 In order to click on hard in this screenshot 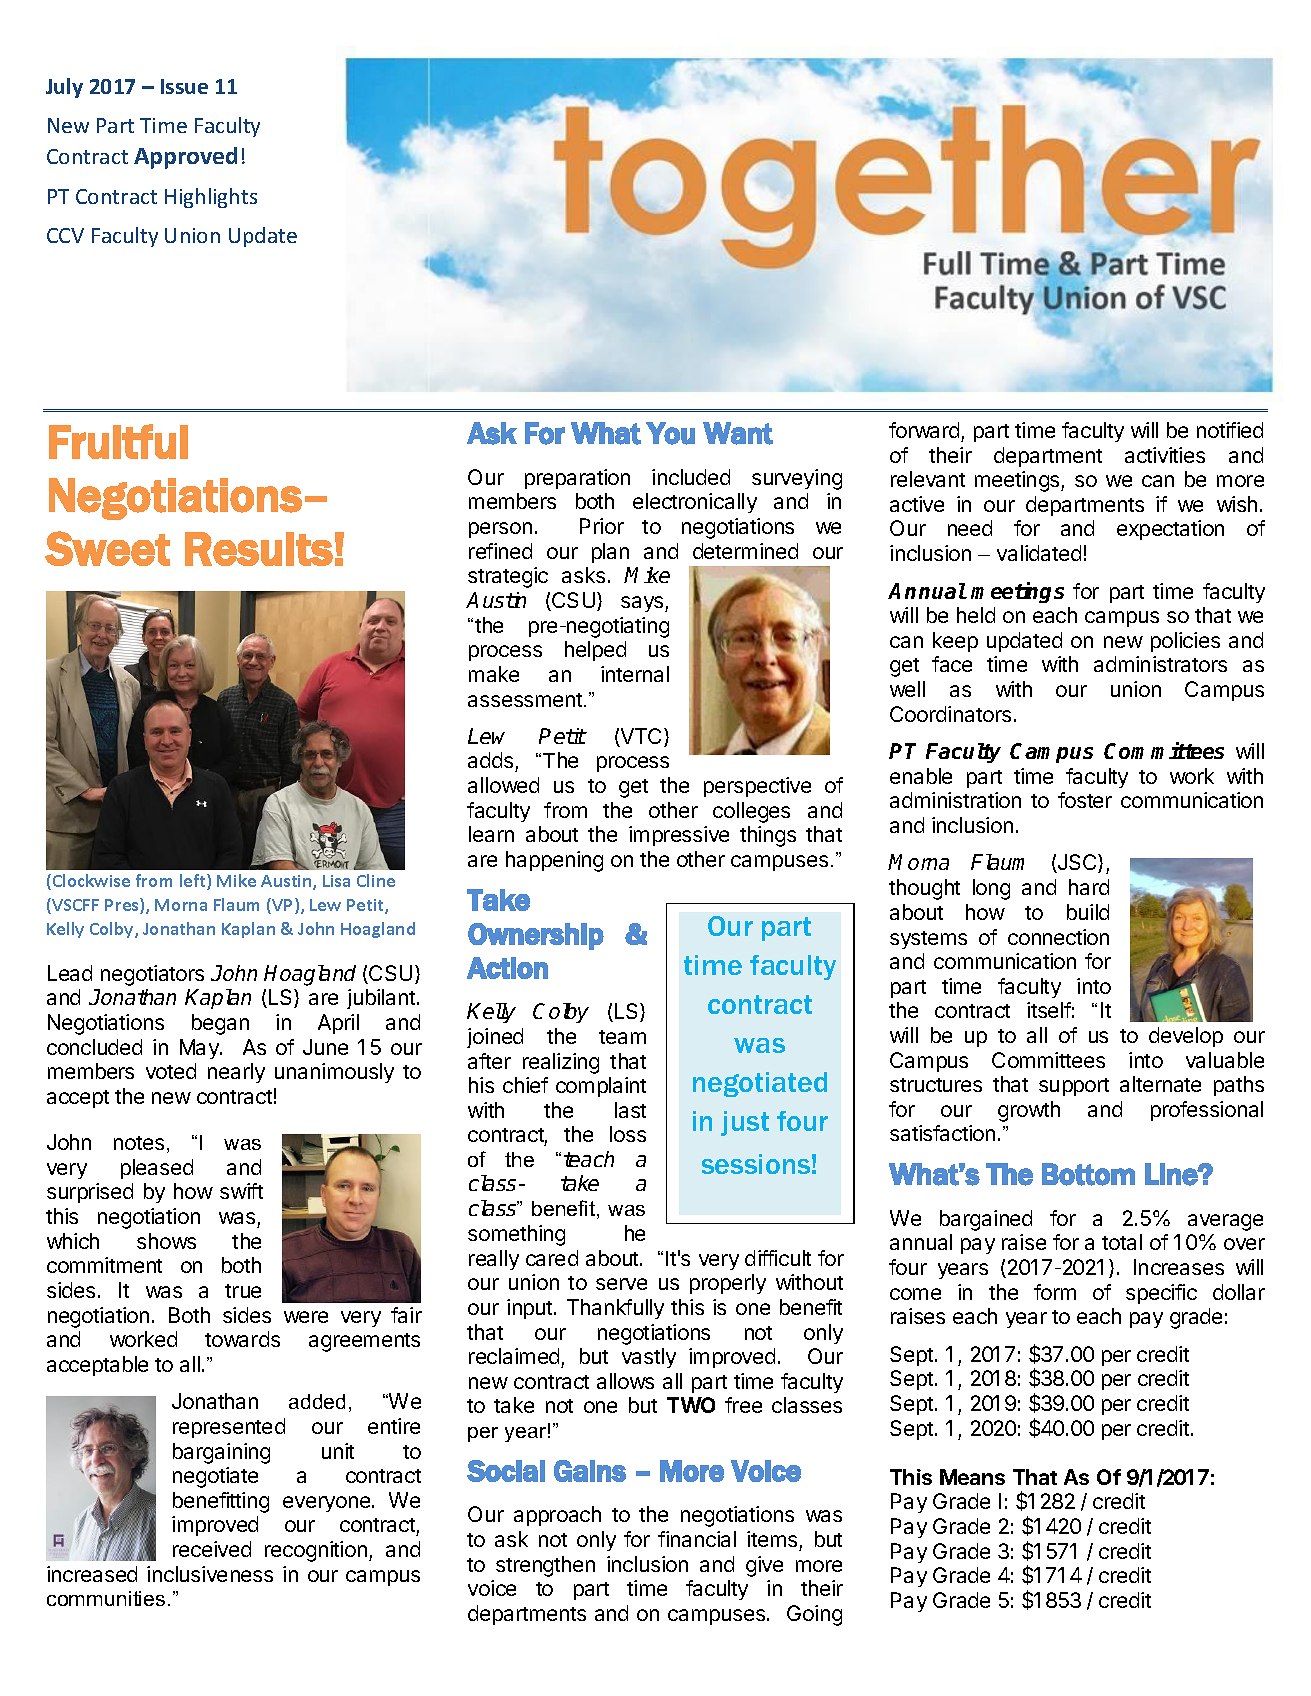, I will do `click(1089, 887)`.
